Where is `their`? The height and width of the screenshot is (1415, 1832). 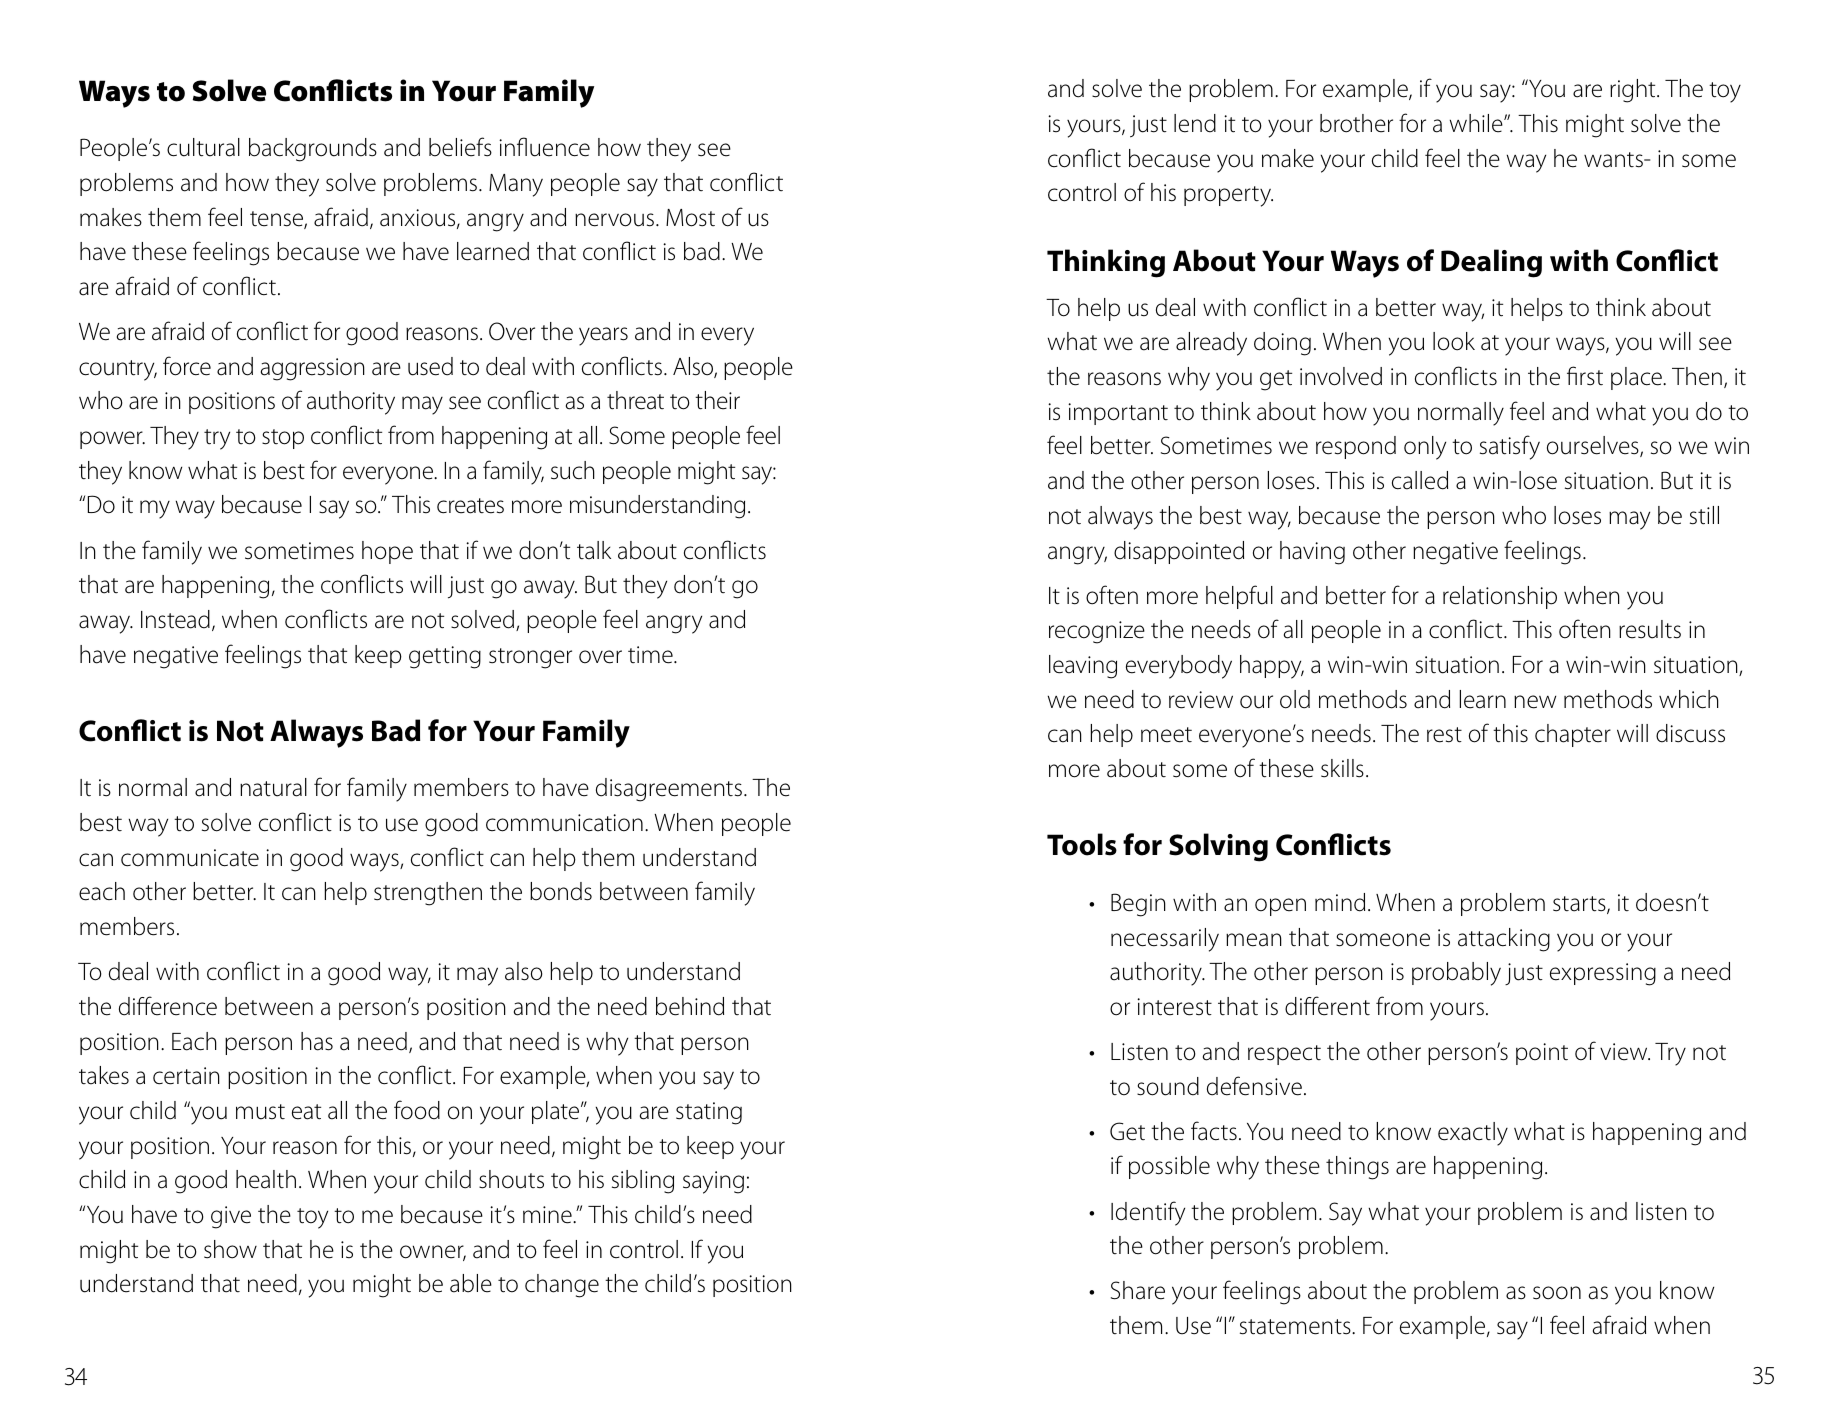 their is located at coordinates (717, 400).
